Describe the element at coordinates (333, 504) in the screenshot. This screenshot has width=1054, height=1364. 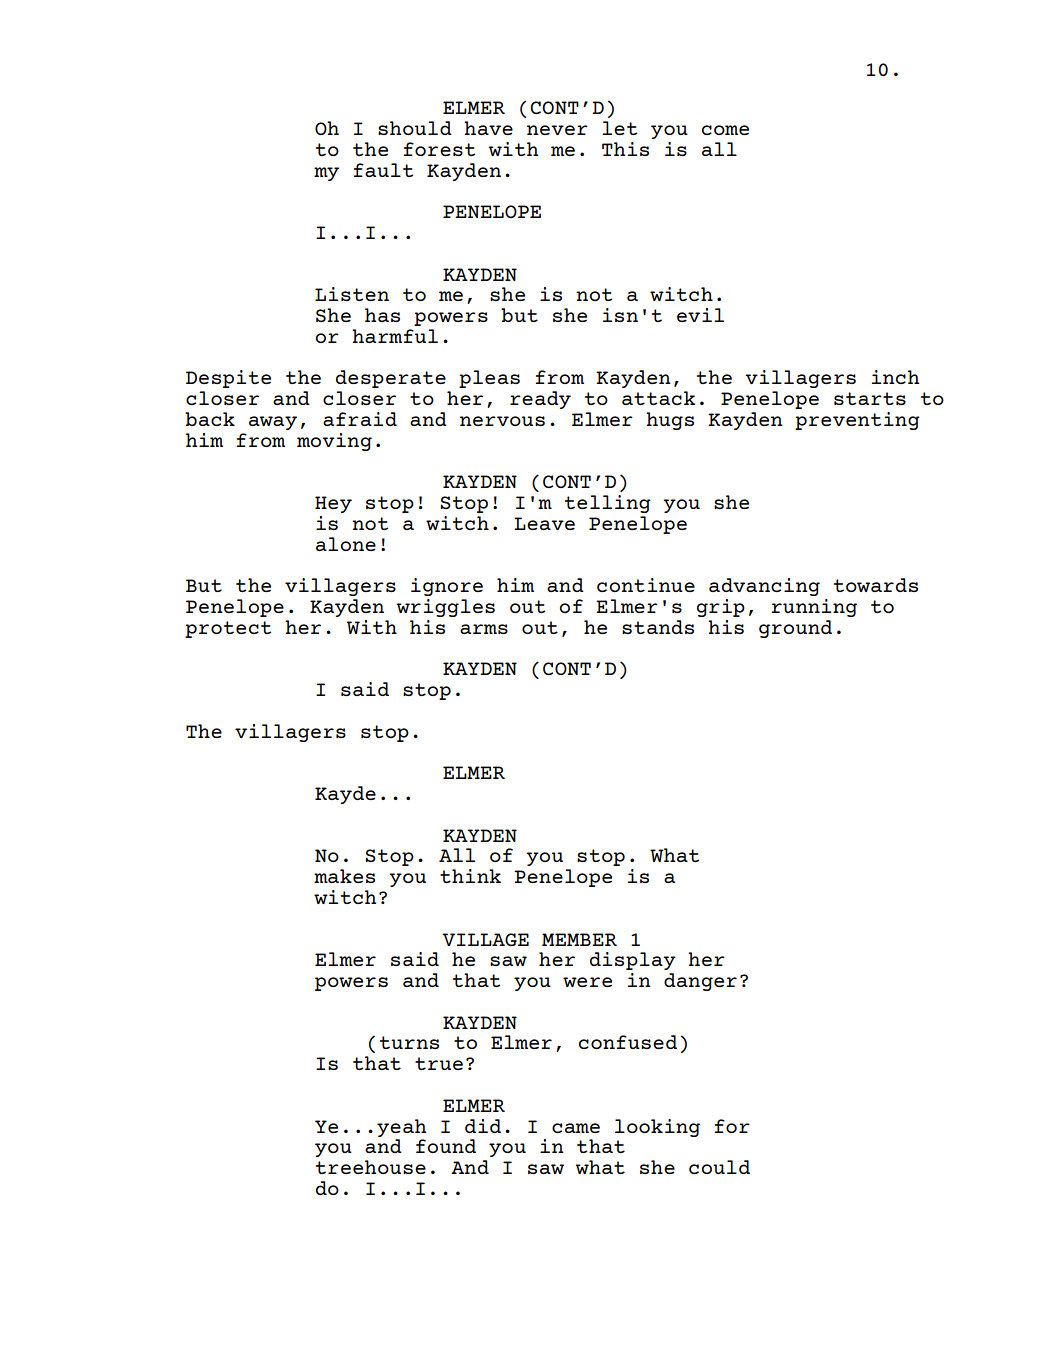
I see `Hey` at that location.
